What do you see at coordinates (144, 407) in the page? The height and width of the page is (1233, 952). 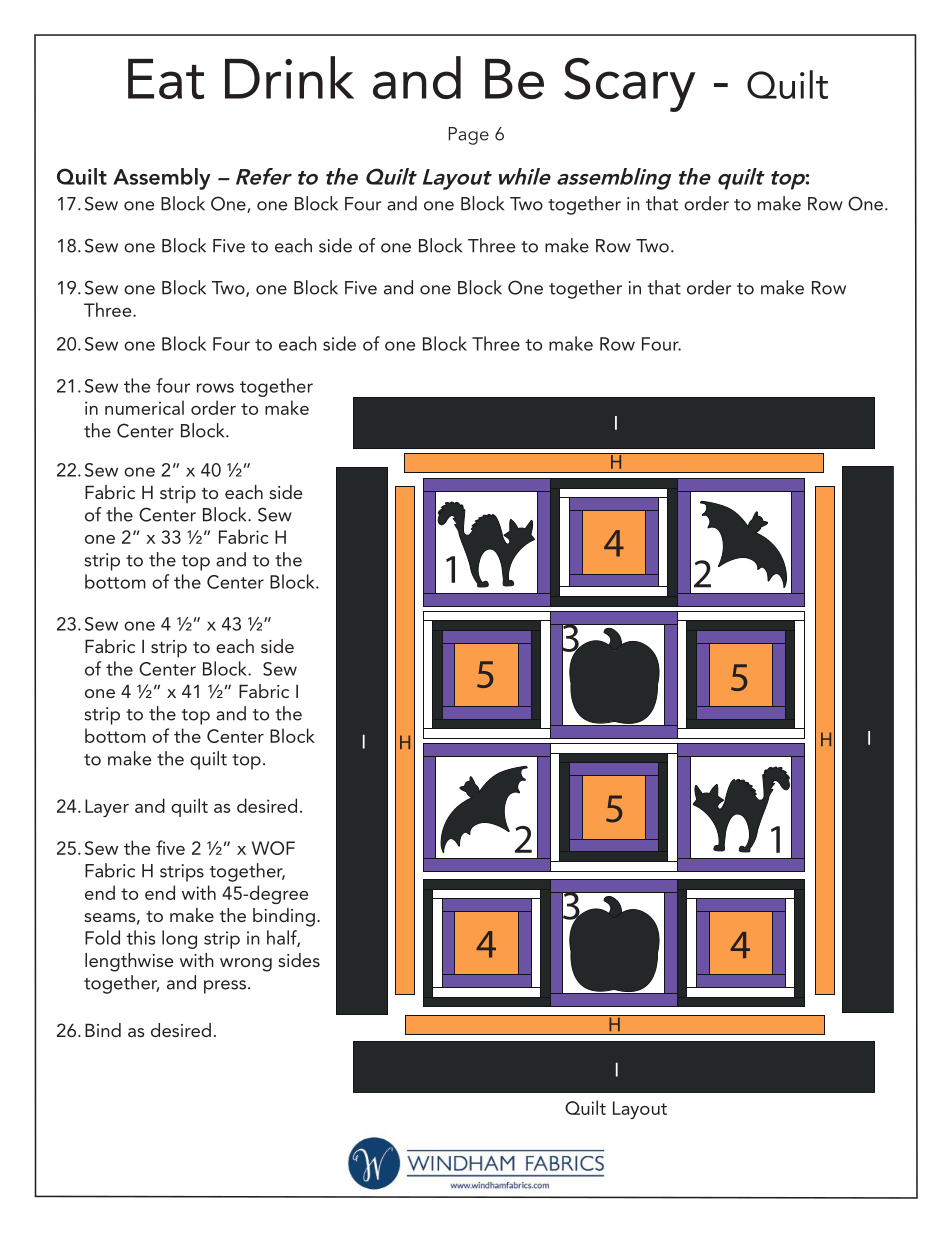 I see `numerical` at bounding box center [144, 407].
